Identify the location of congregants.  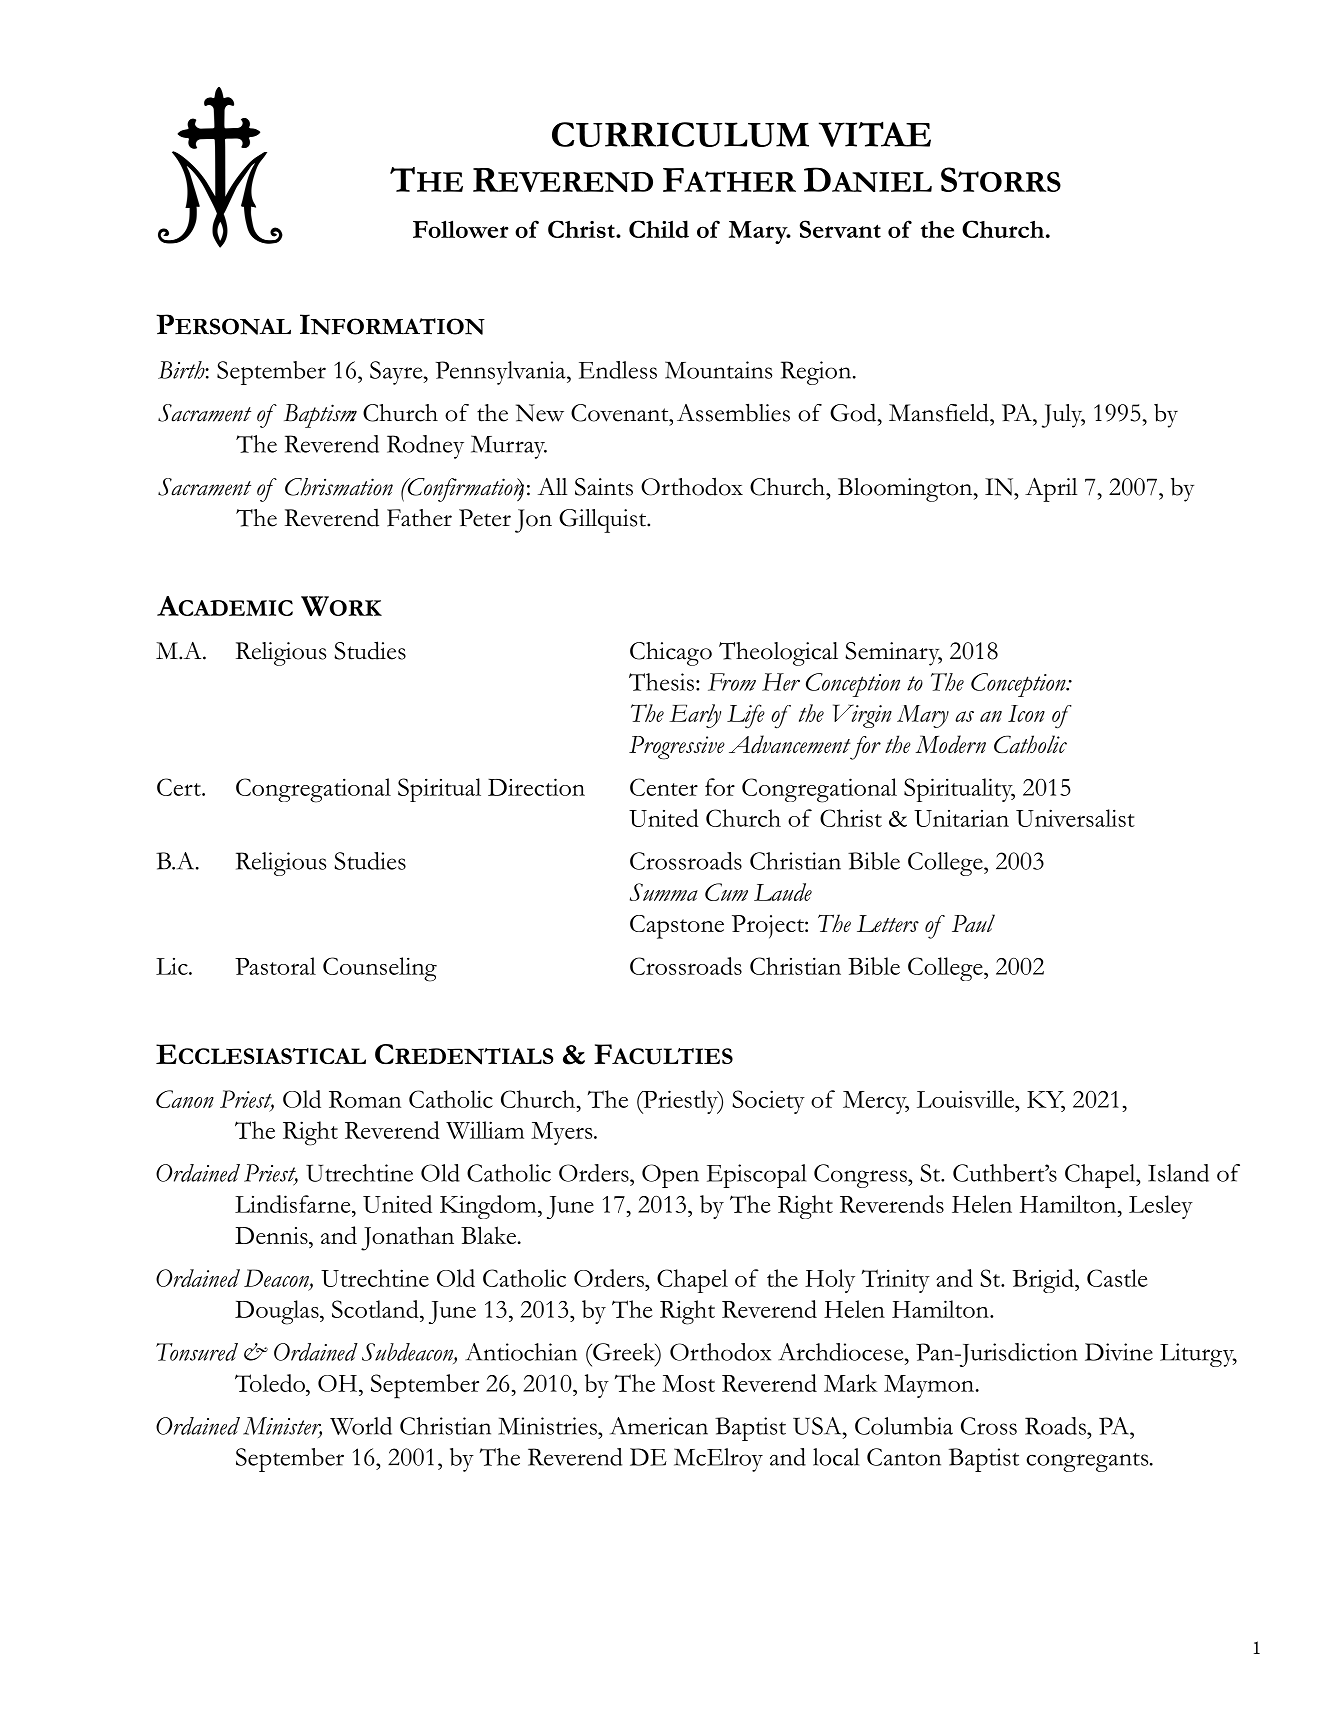
(1088, 1462).
